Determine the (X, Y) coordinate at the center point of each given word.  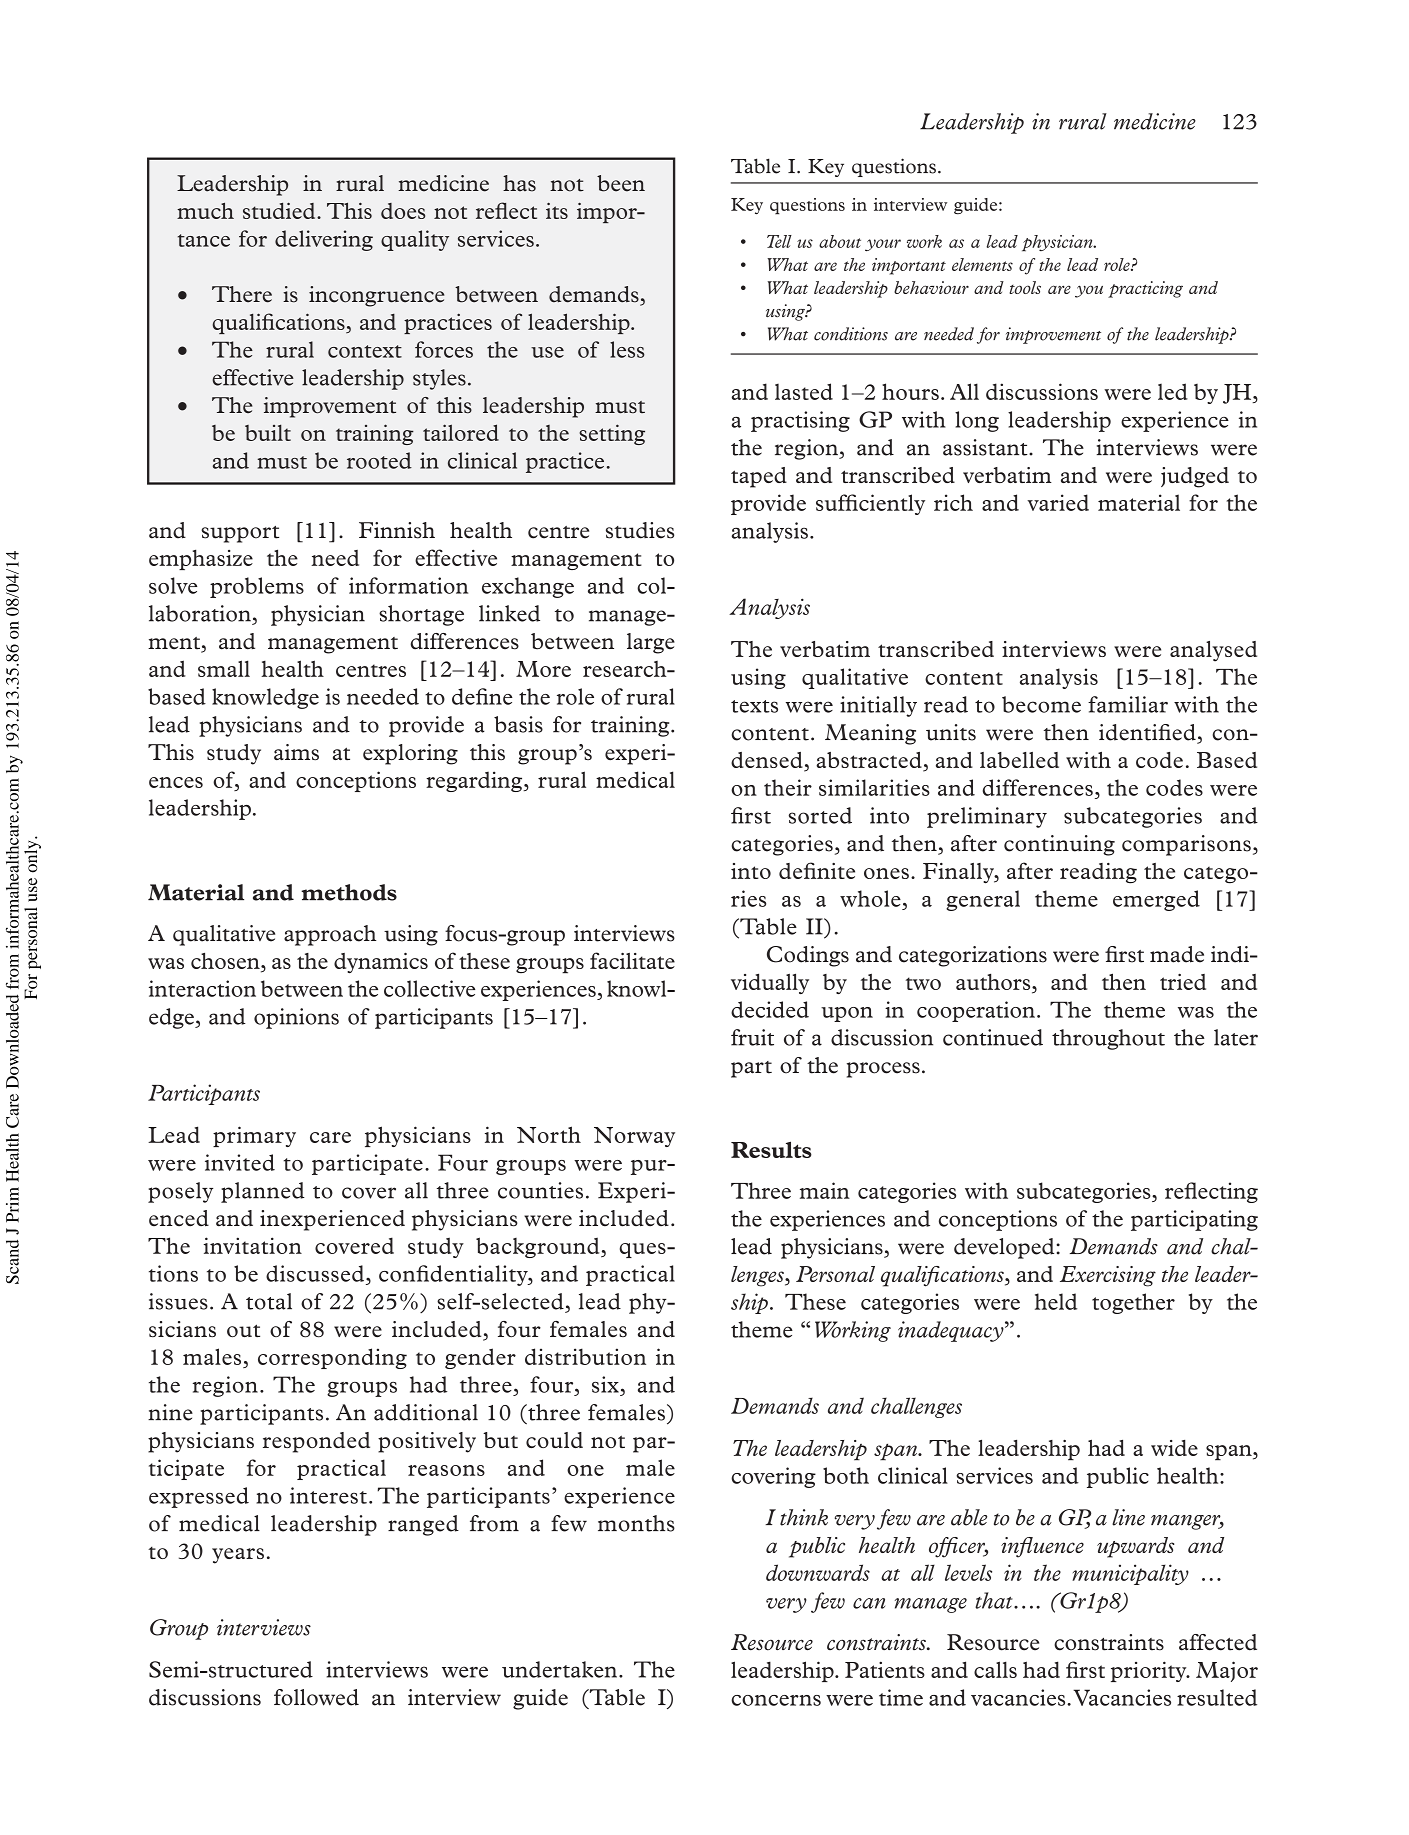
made (1177, 954)
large (651, 643)
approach (330, 935)
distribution (585, 1356)
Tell (779, 241)
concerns (776, 1700)
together (1133, 1303)
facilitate (632, 960)
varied (1058, 502)
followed (316, 1697)
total (269, 1301)
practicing (1145, 289)
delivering (324, 240)
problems (257, 587)
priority (1150, 1671)
